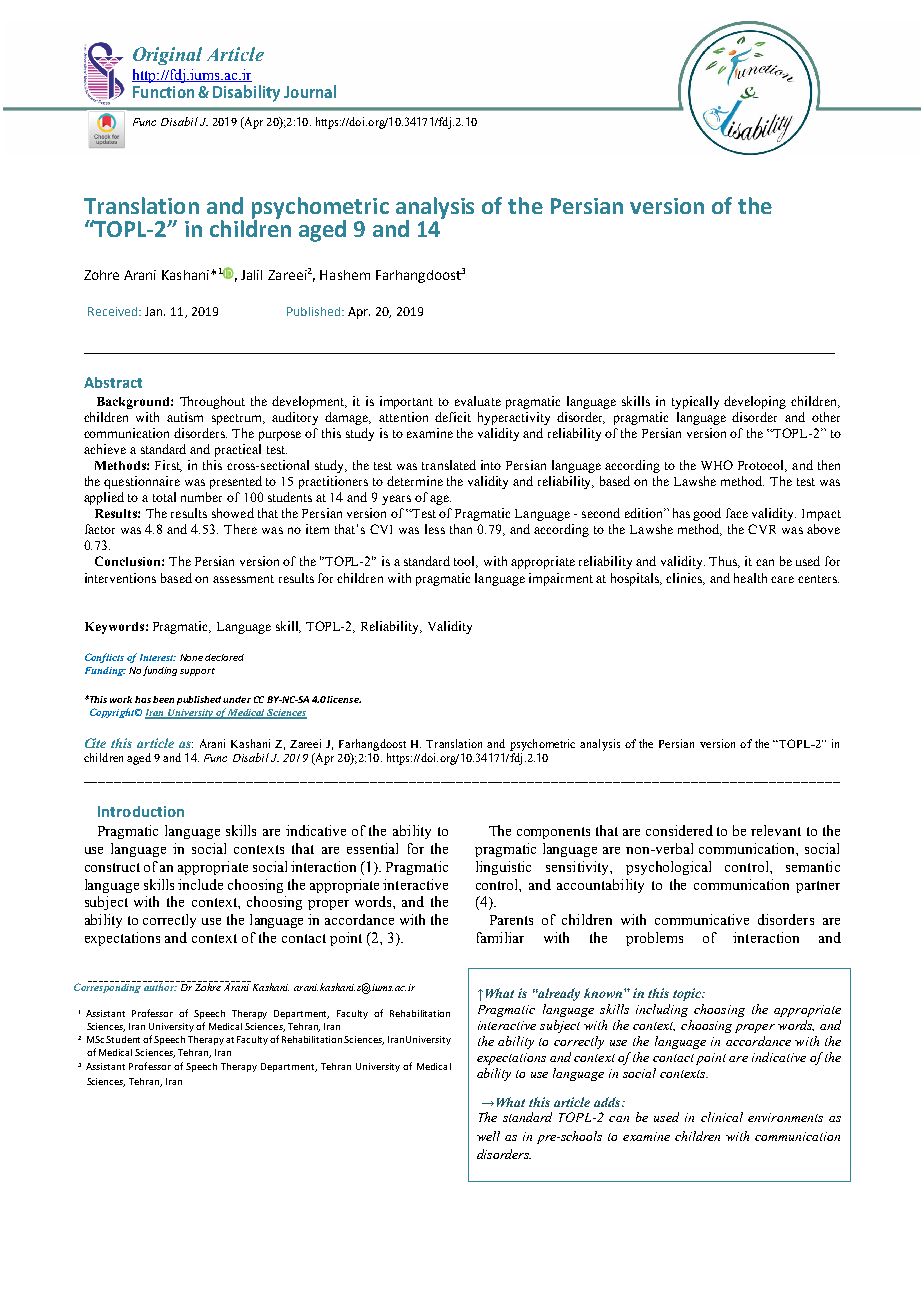  What do you see at coordinates (345, 275) in the screenshot?
I see `Hashem` at bounding box center [345, 275].
